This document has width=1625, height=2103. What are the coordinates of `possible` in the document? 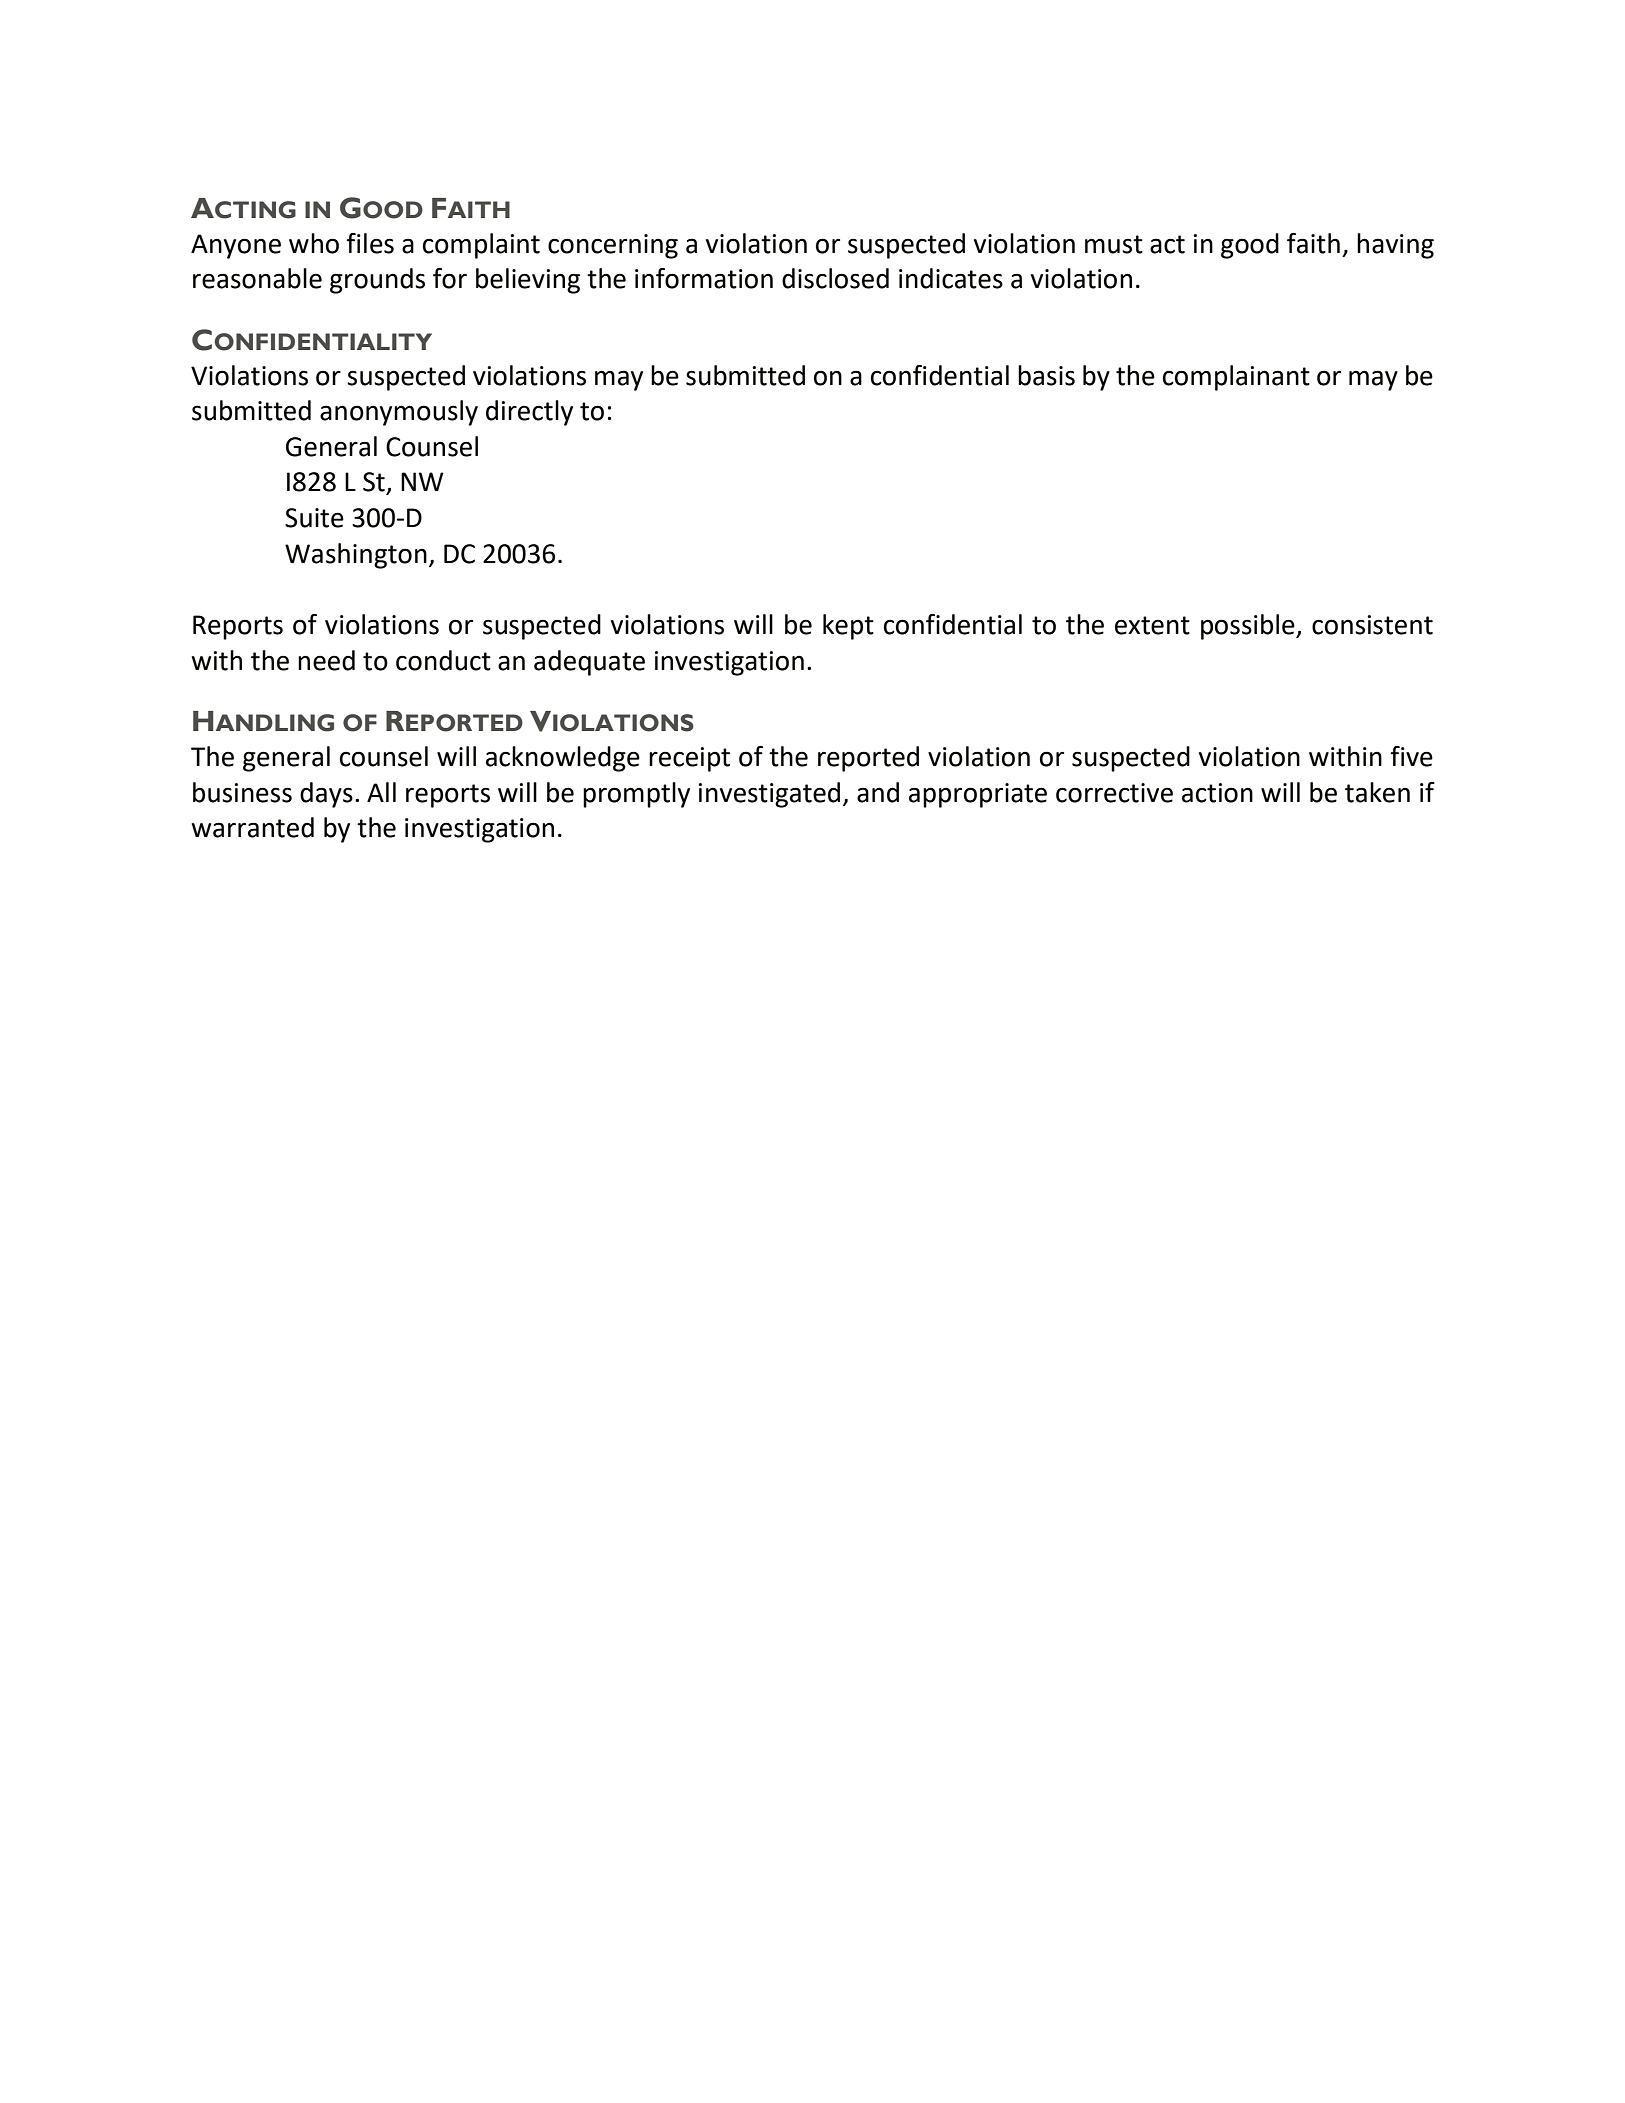 It's located at (1249, 627).
